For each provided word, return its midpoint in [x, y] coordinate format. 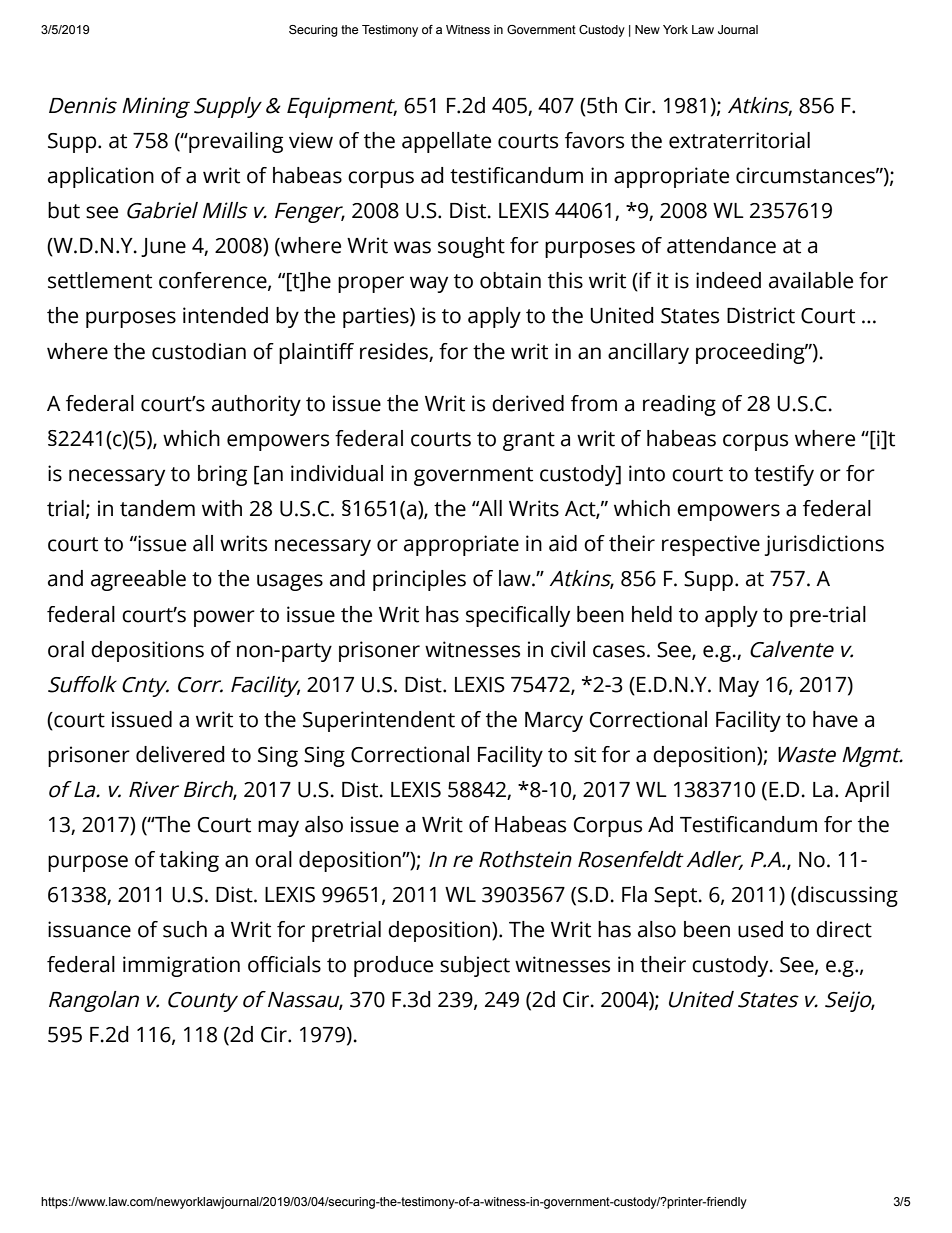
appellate [446, 142]
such [185, 929]
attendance [721, 245]
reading [679, 405]
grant [529, 441]
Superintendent [379, 721]
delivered [180, 754]
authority [256, 405]
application [101, 177]
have [835, 719]
